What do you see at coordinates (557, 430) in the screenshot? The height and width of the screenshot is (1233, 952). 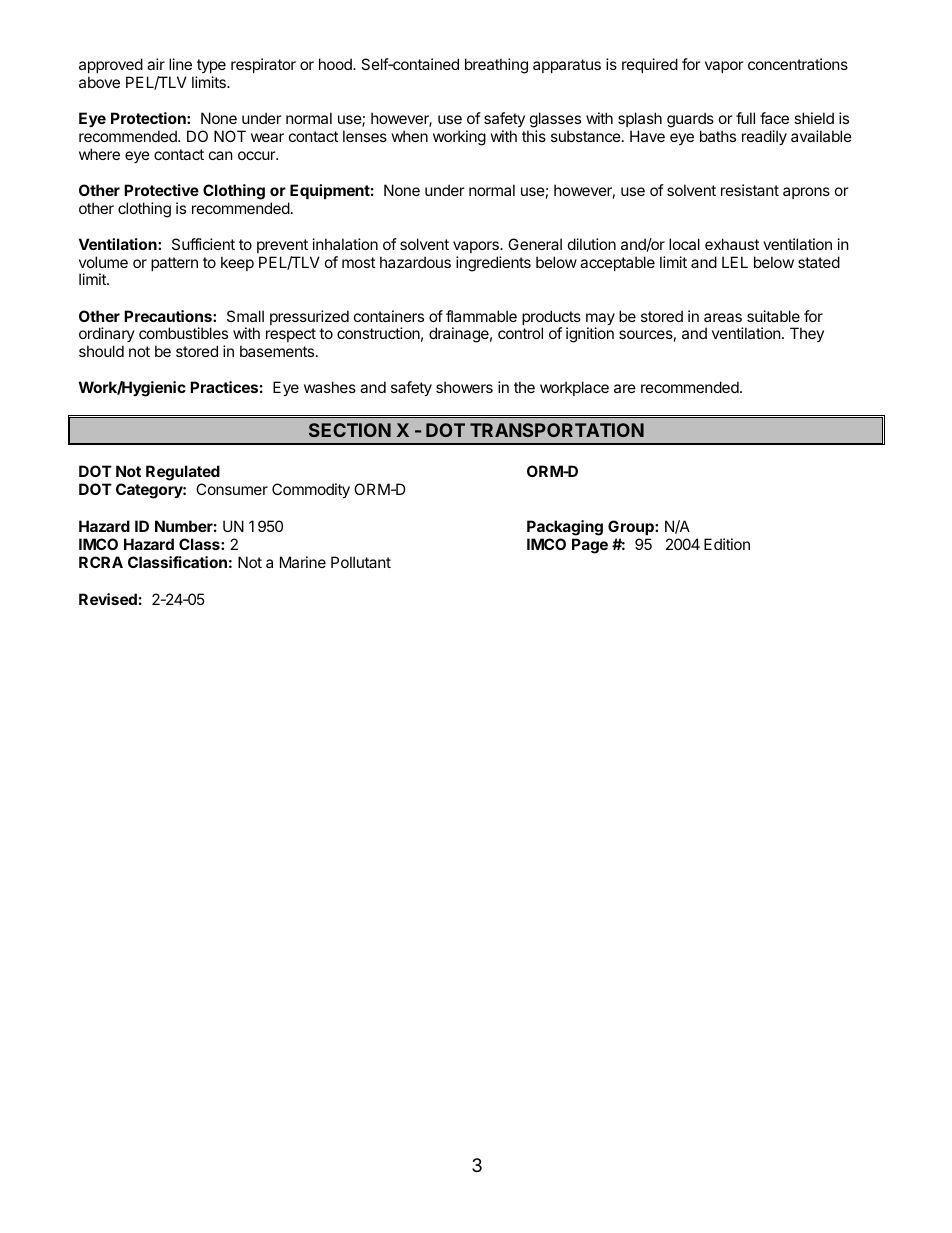 I see `TRANSPORTATION` at bounding box center [557, 430].
